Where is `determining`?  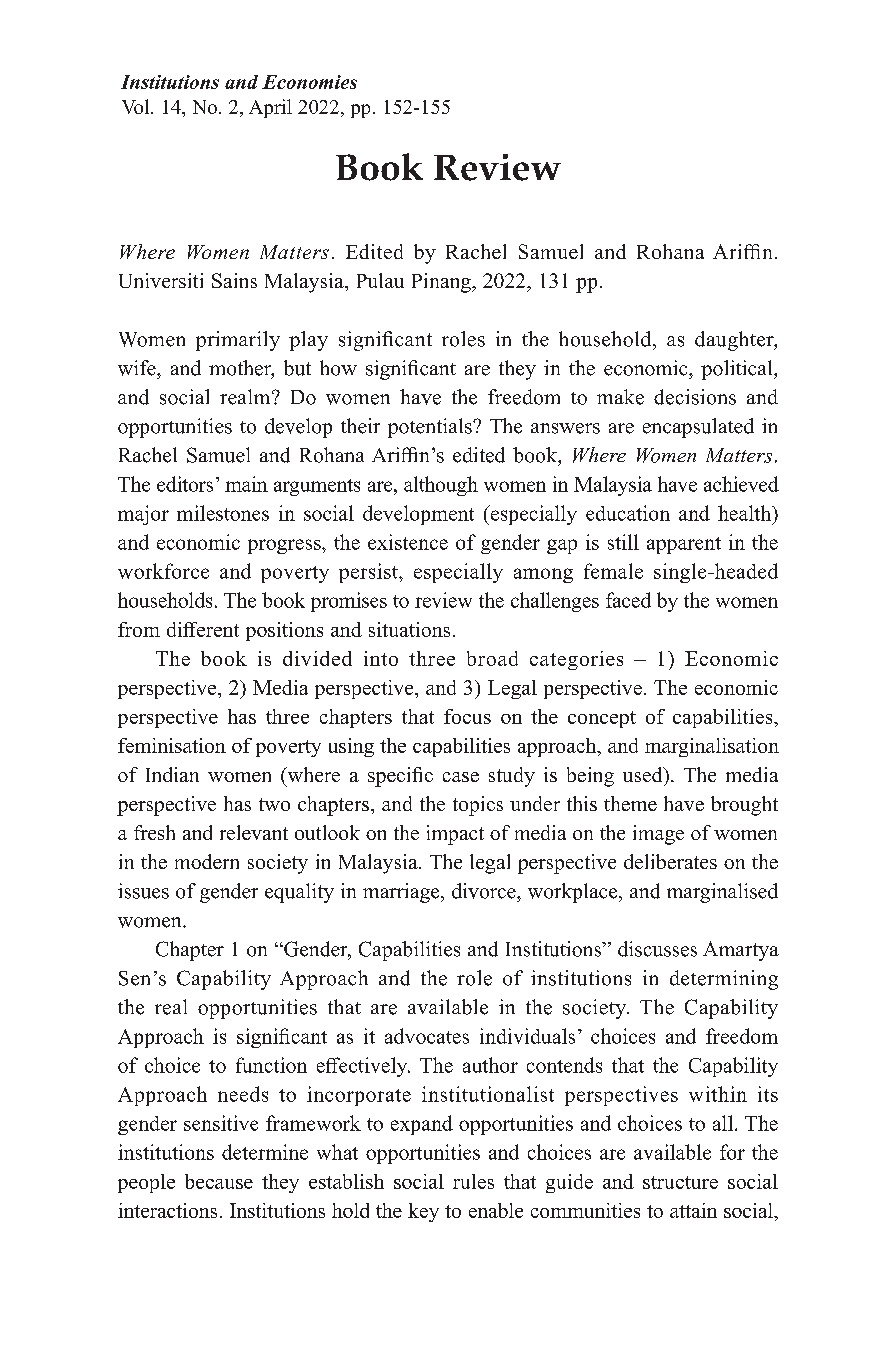
determining is located at coordinates (724, 980).
